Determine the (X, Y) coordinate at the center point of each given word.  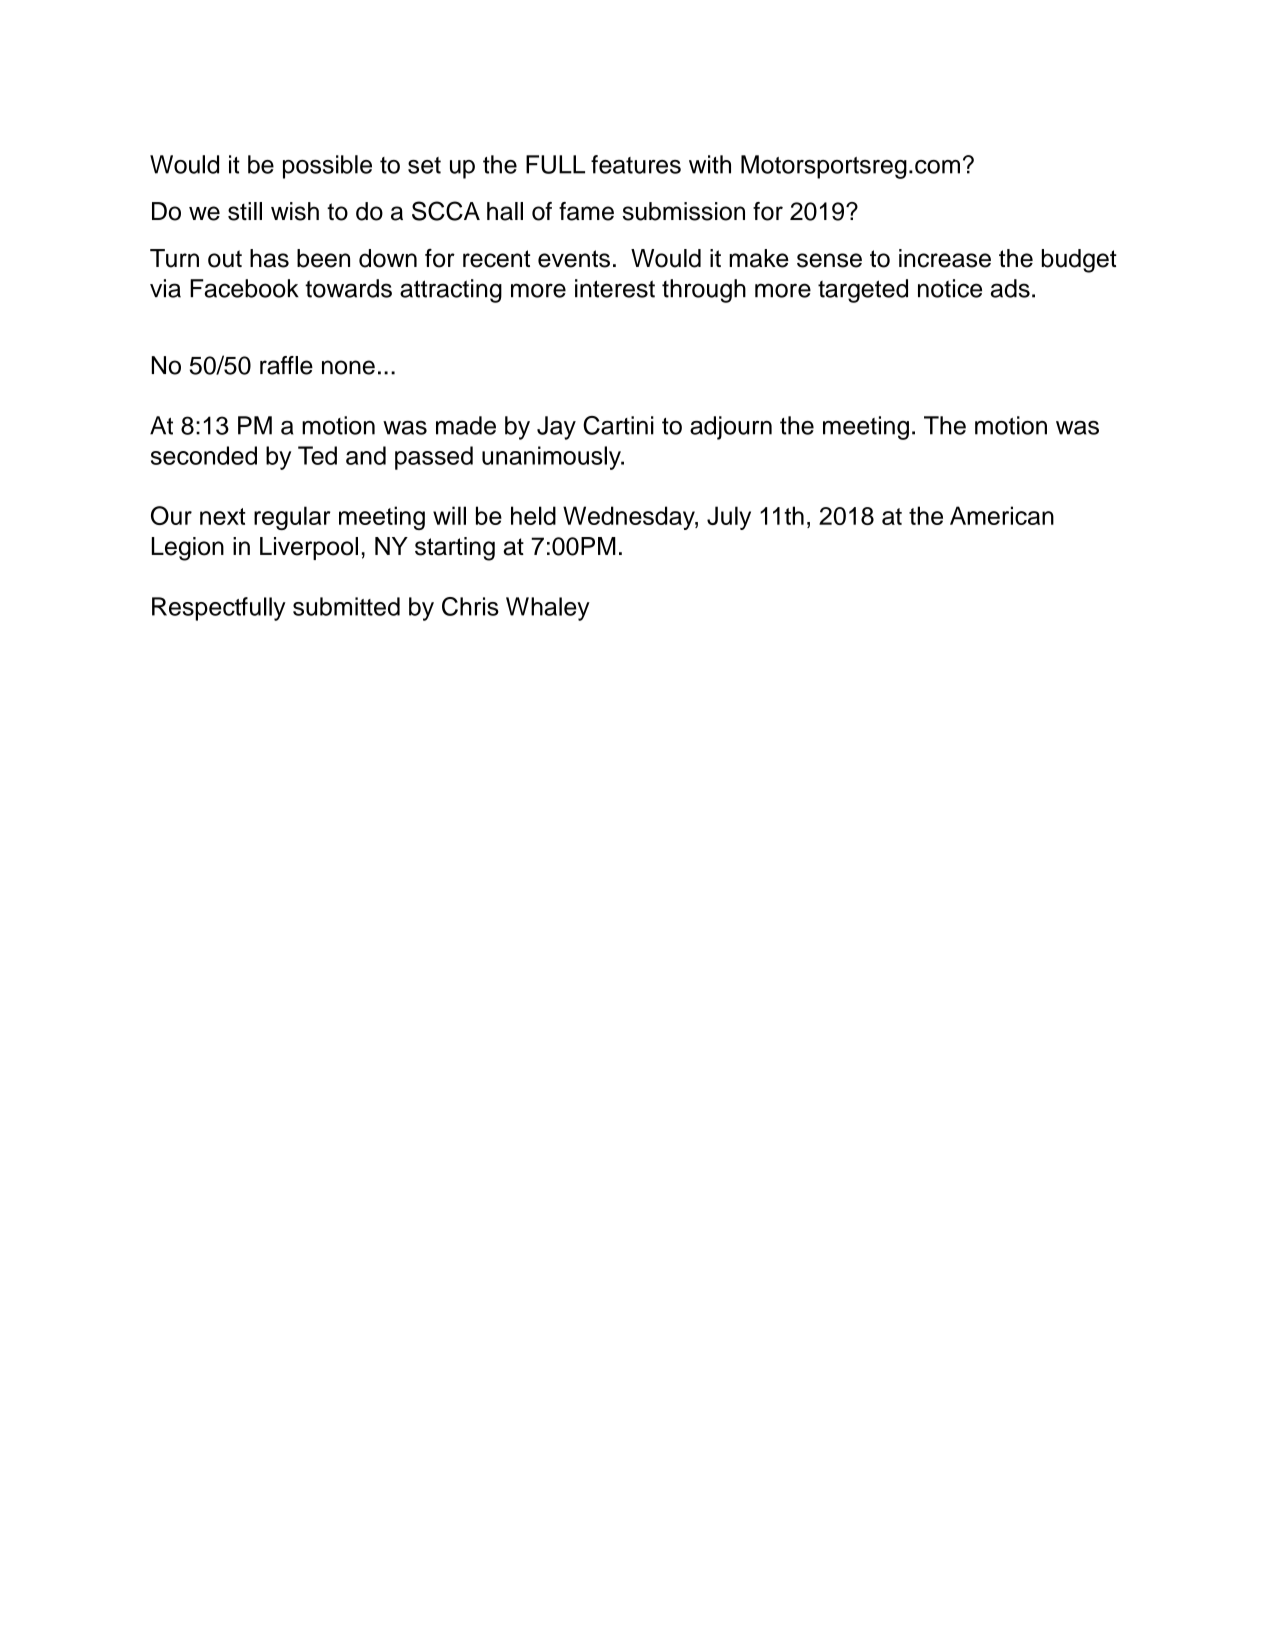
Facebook (244, 288)
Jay (556, 428)
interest (615, 288)
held (533, 515)
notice (950, 288)
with (710, 164)
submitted (346, 606)
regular (292, 518)
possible (327, 167)
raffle (286, 365)
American (1002, 515)
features (636, 164)
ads (1010, 288)
